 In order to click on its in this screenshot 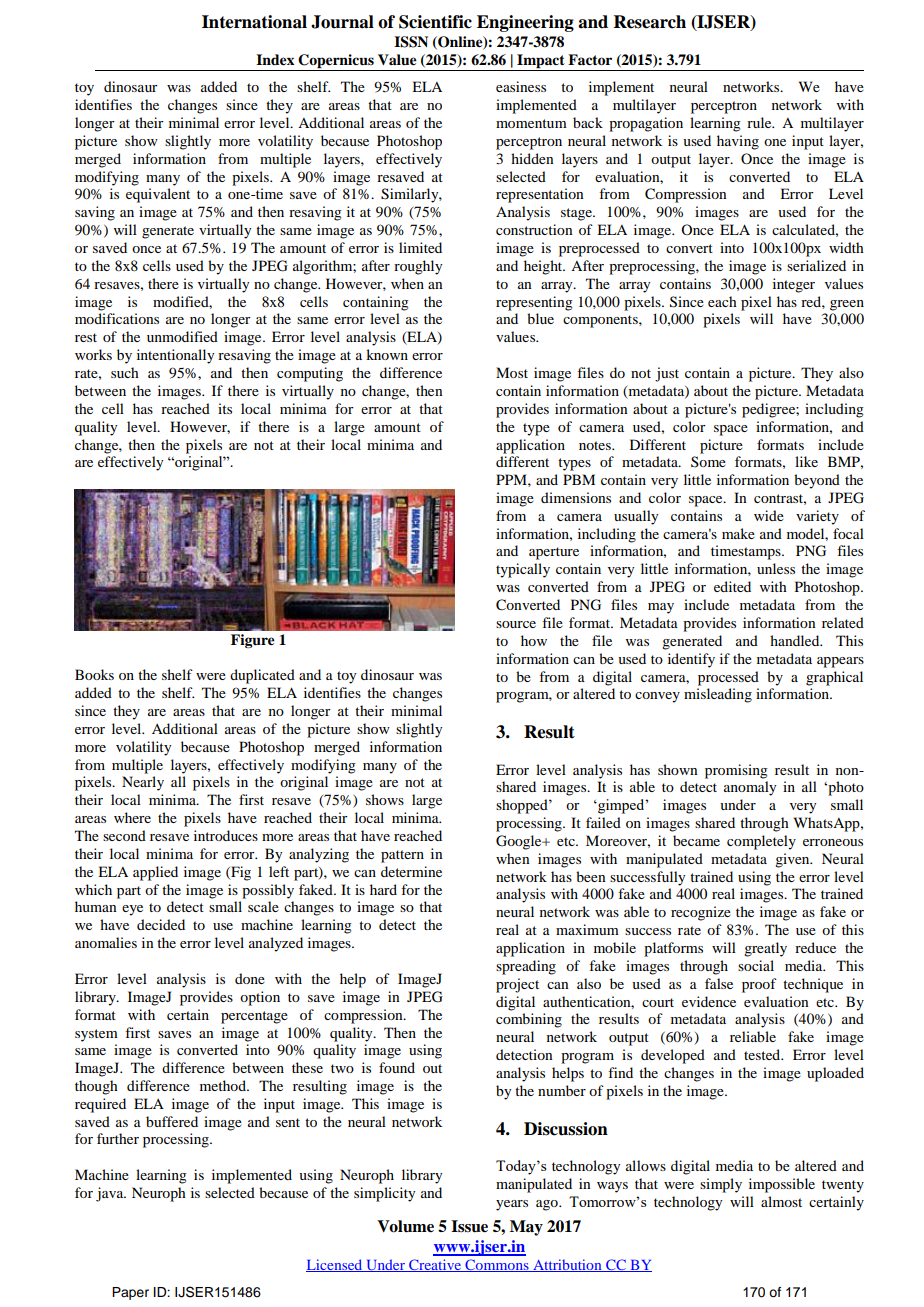, I will do `click(225, 408)`.
